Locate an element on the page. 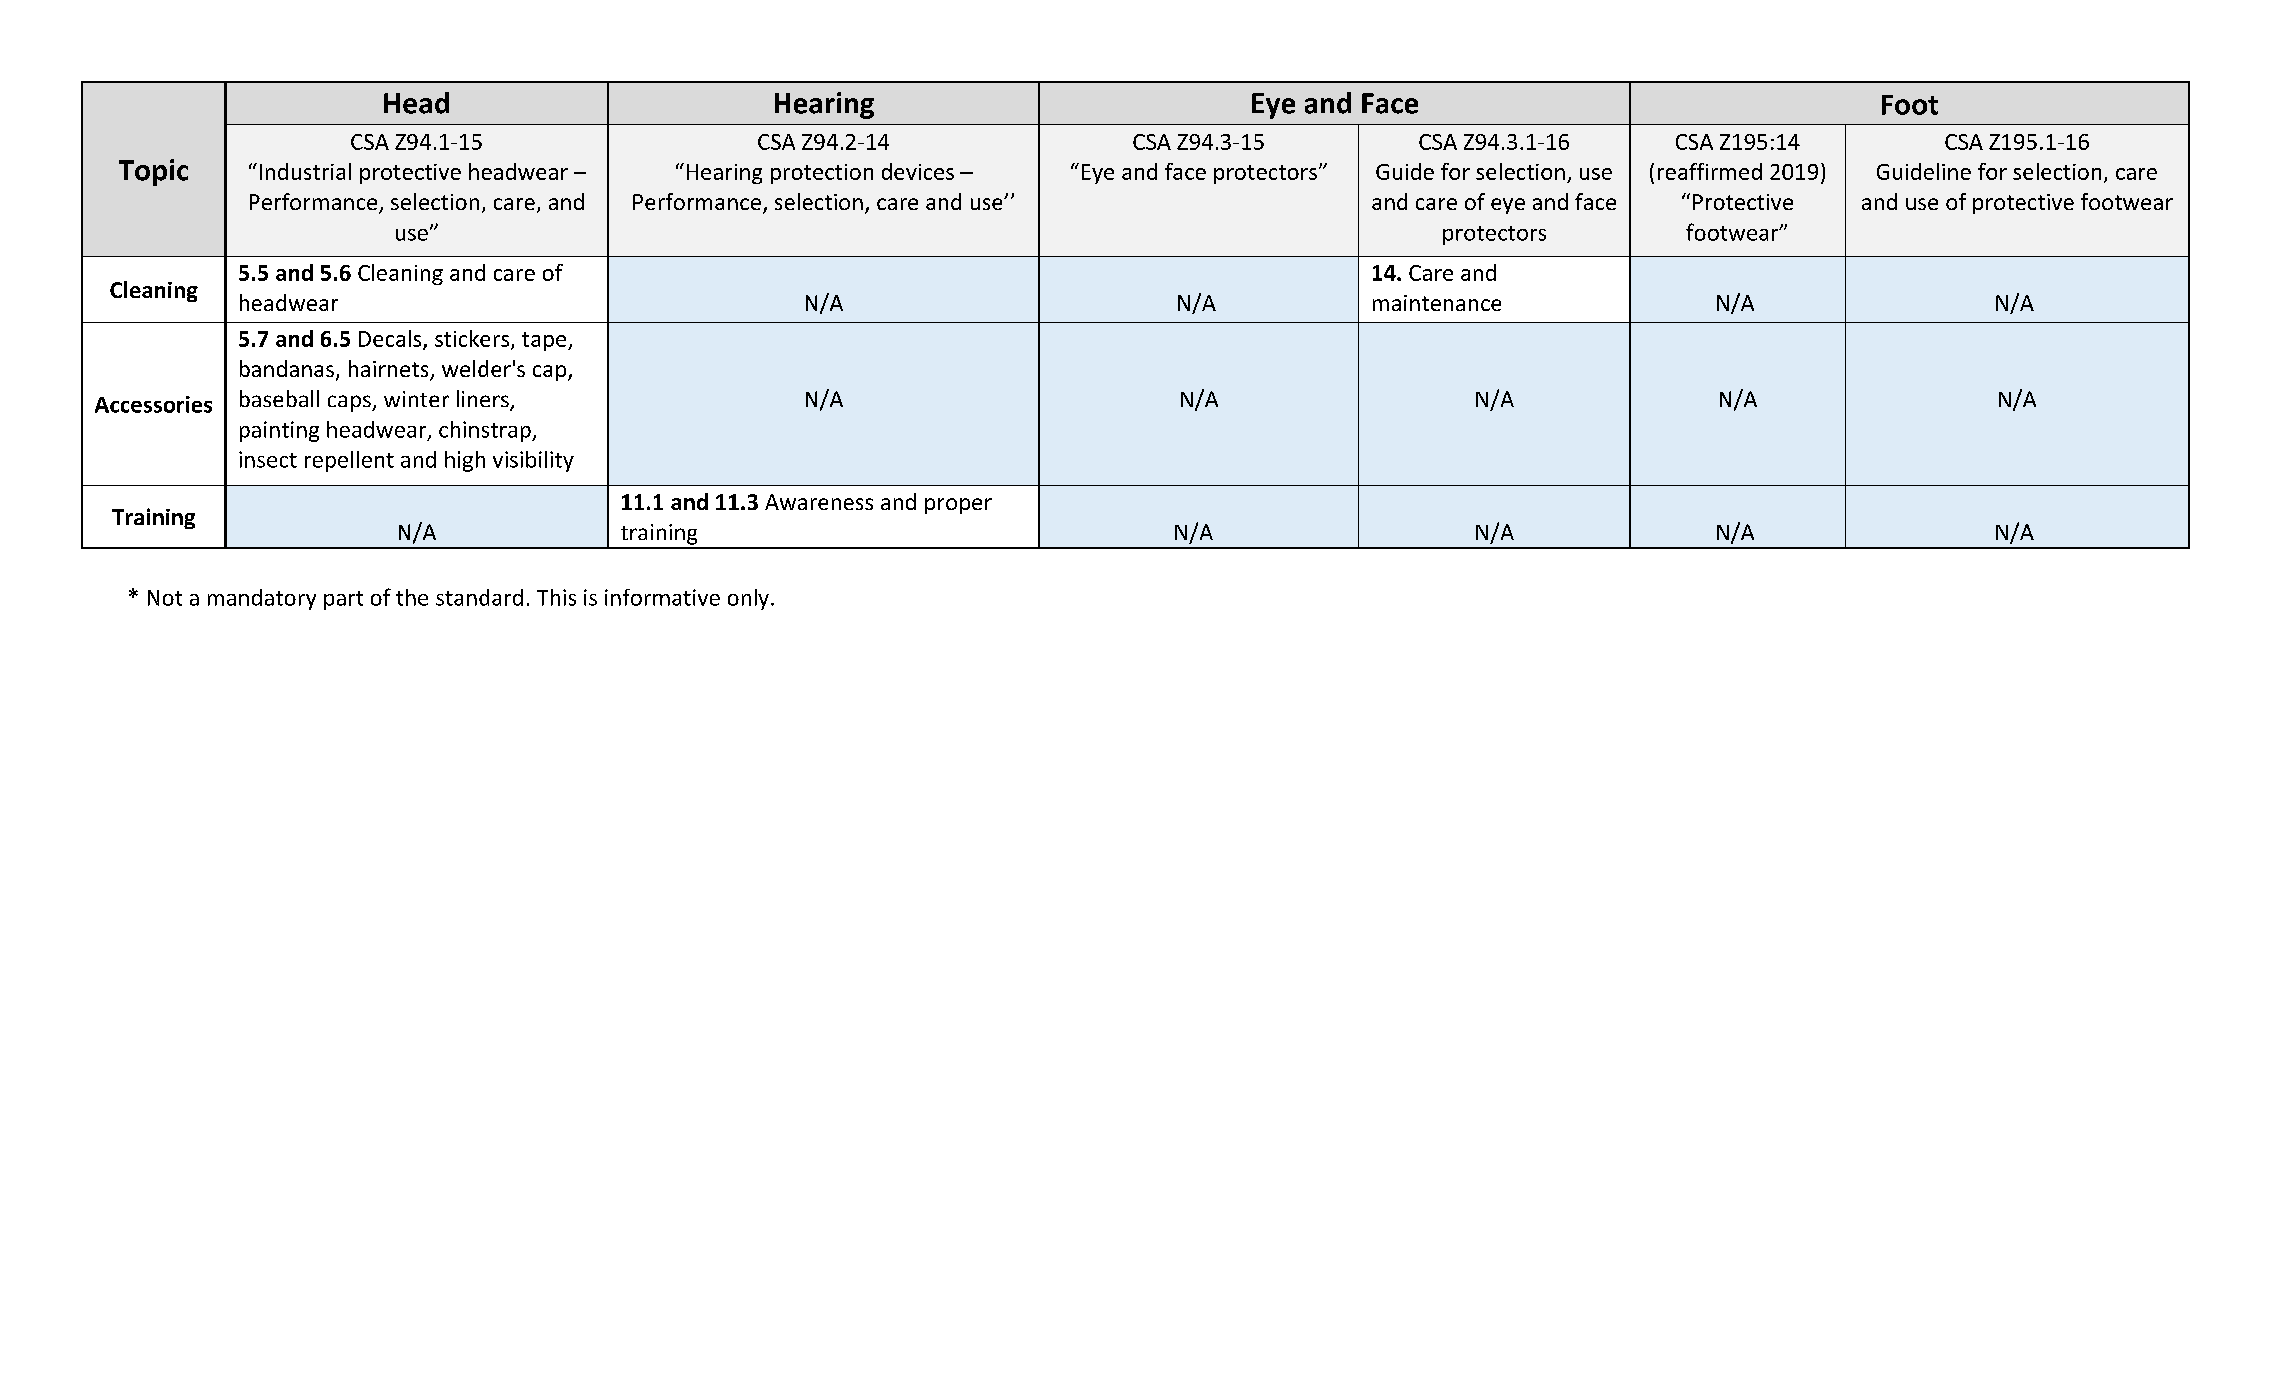  visibility is located at coordinates (533, 461).
